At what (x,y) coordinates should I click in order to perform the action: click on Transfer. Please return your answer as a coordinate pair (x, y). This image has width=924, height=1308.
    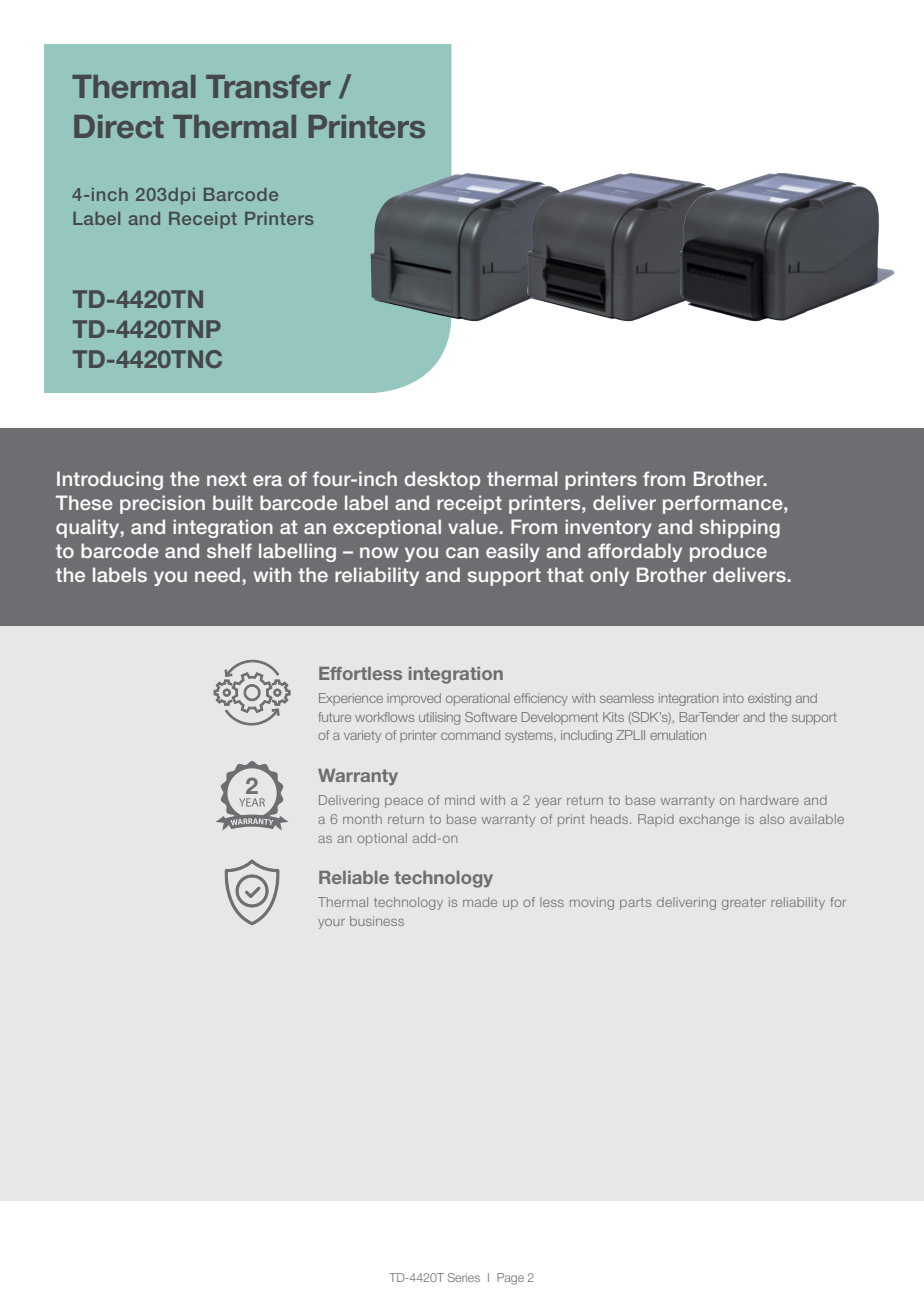
    Looking at the image, I should click on (268, 87).
